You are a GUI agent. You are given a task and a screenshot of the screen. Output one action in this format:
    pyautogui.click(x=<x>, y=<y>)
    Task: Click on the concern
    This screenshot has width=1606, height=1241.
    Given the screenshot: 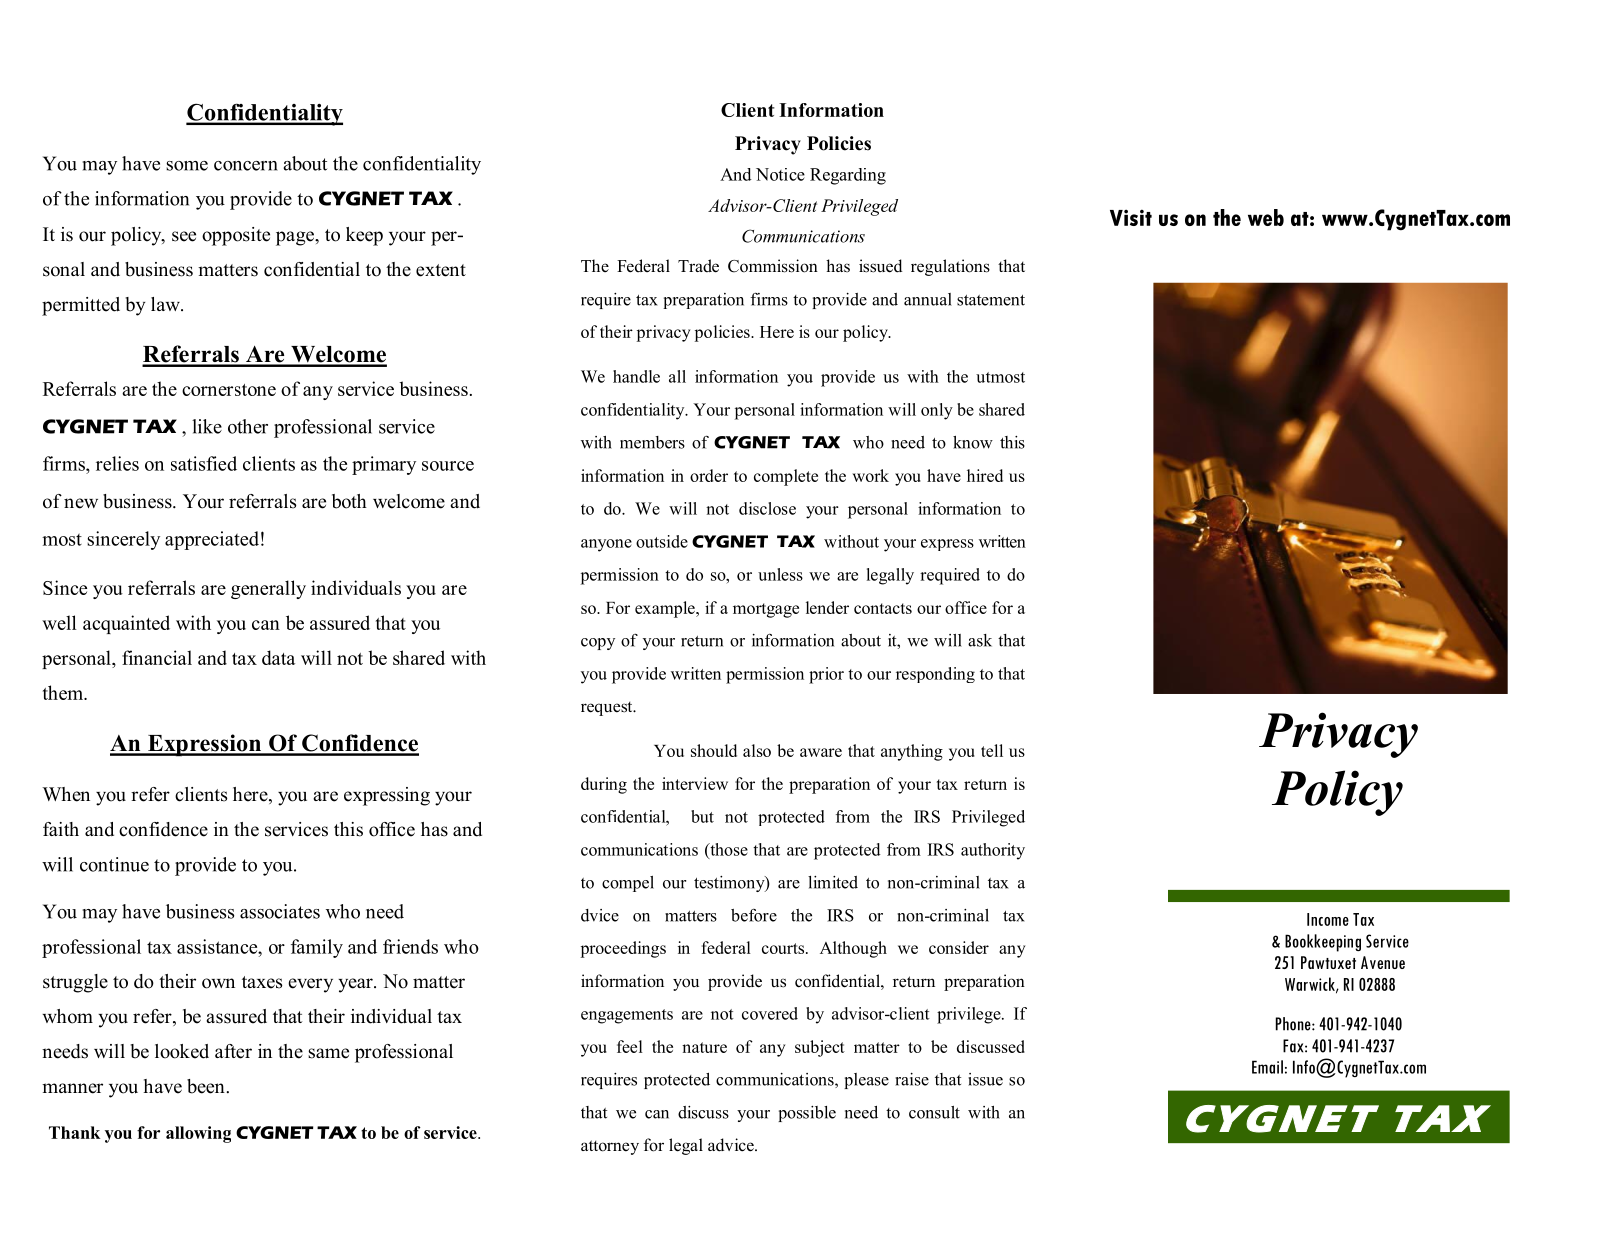 What is the action you would take?
    pyautogui.click(x=246, y=166)
